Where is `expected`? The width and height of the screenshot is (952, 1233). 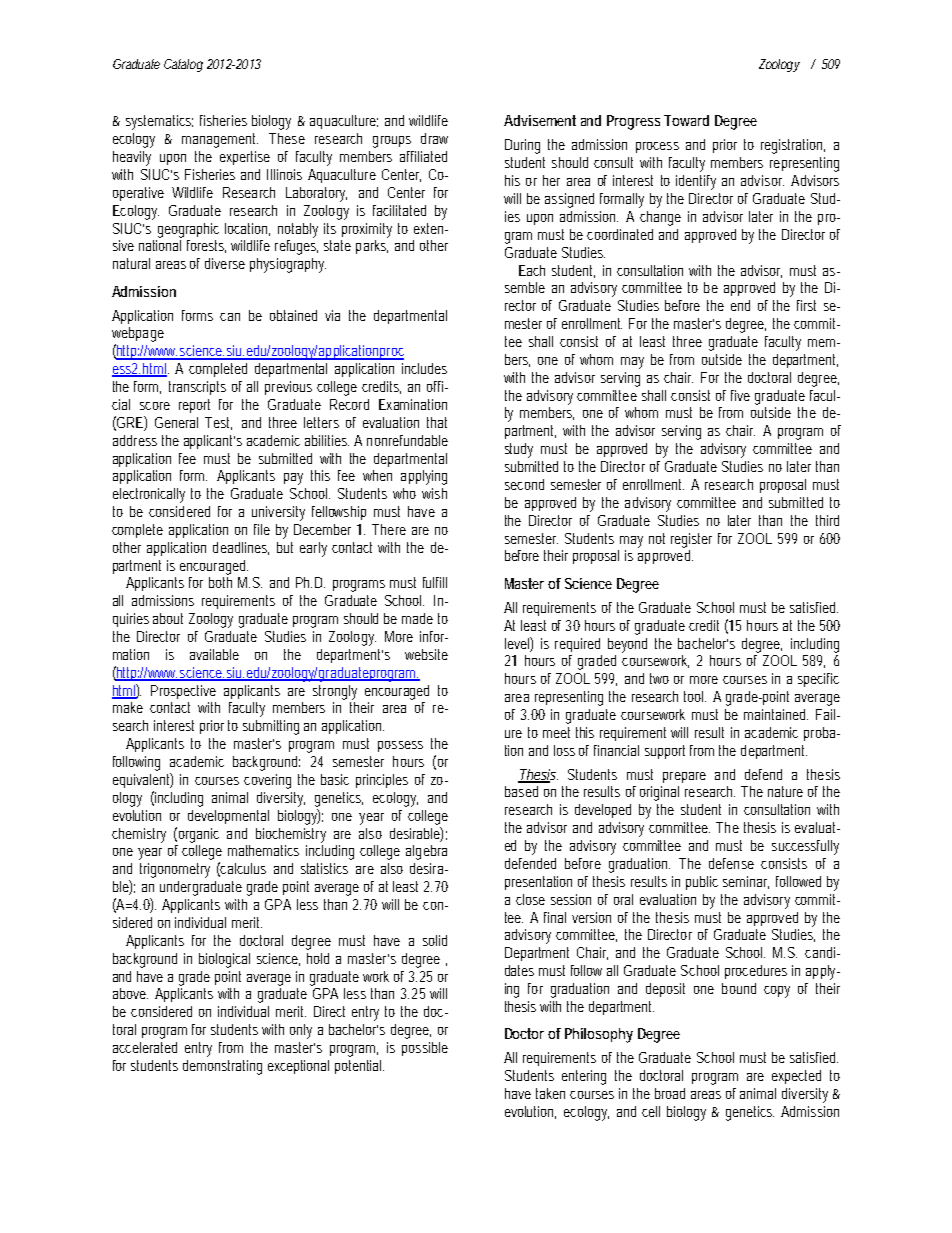
expected is located at coordinates (796, 1077).
